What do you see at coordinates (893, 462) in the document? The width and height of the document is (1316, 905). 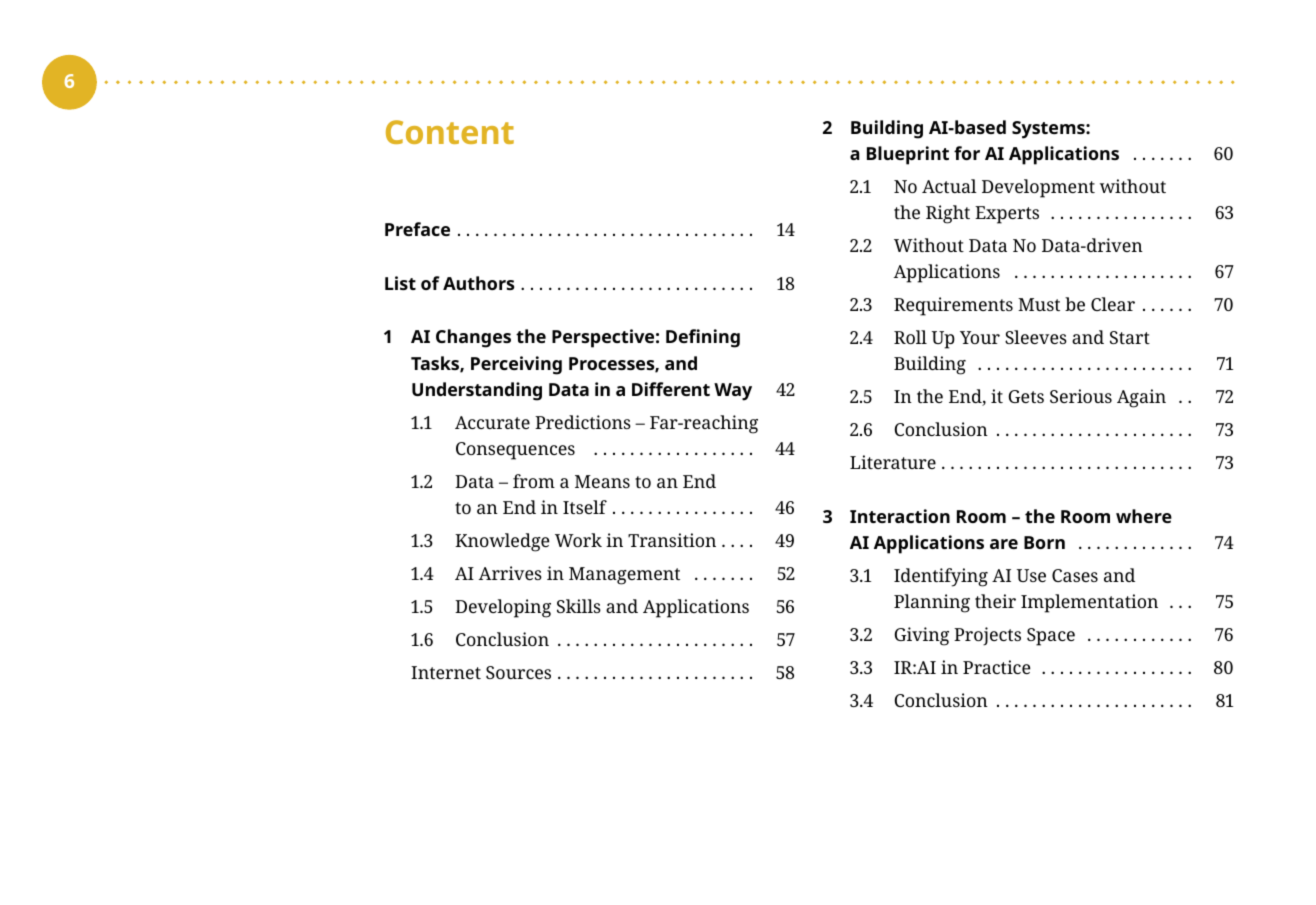 I see `Literature` at bounding box center [893, 462].
